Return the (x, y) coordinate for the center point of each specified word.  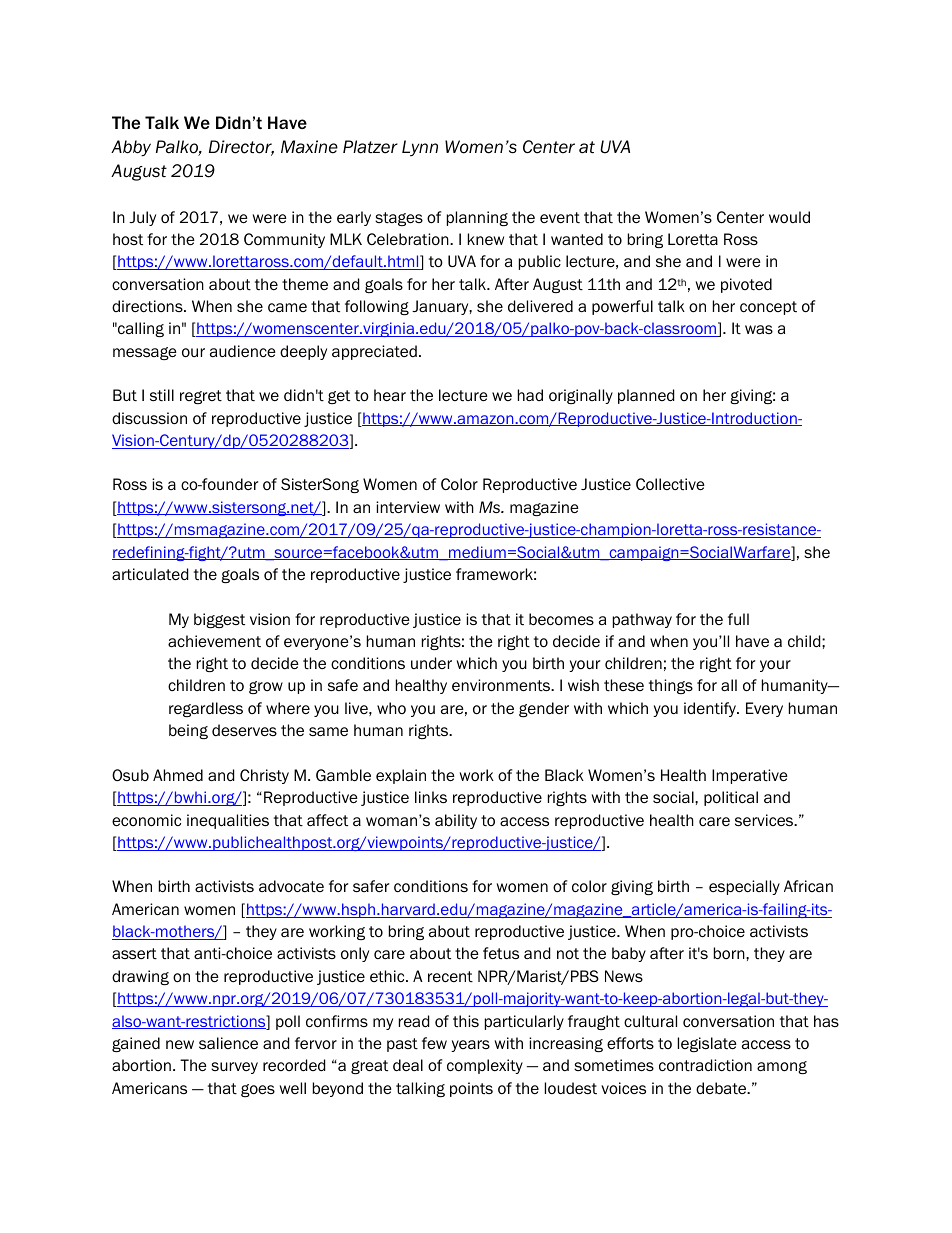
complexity (485, 1066)
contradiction (705, 1065)
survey (234, 1068)
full (738, 619)
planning (477, 218)
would (789, 217)
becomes (561, 619)
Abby (131, 148)
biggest (219, 620)
